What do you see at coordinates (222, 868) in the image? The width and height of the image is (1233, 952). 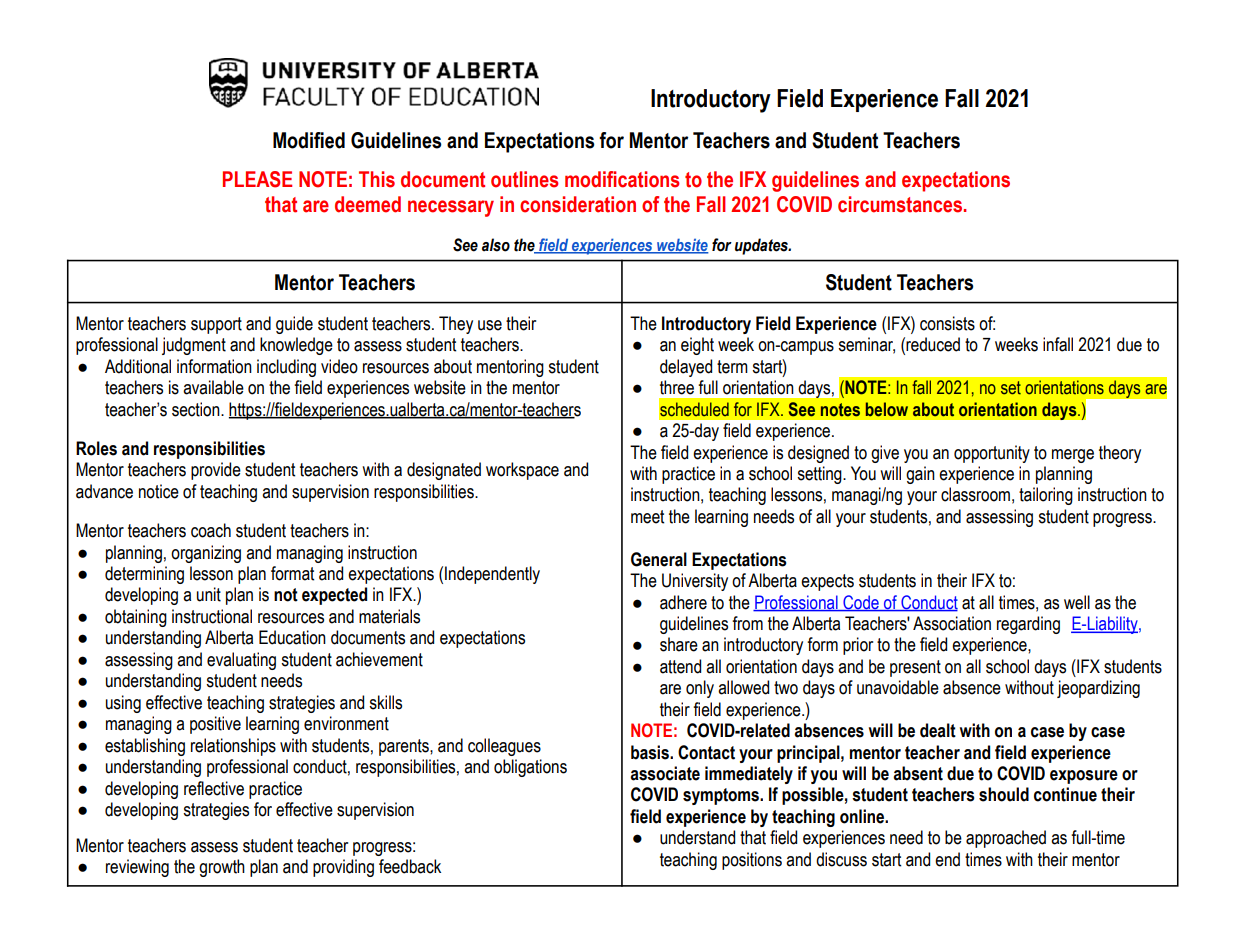 I see `growth` at bounding box center [222, 868].
